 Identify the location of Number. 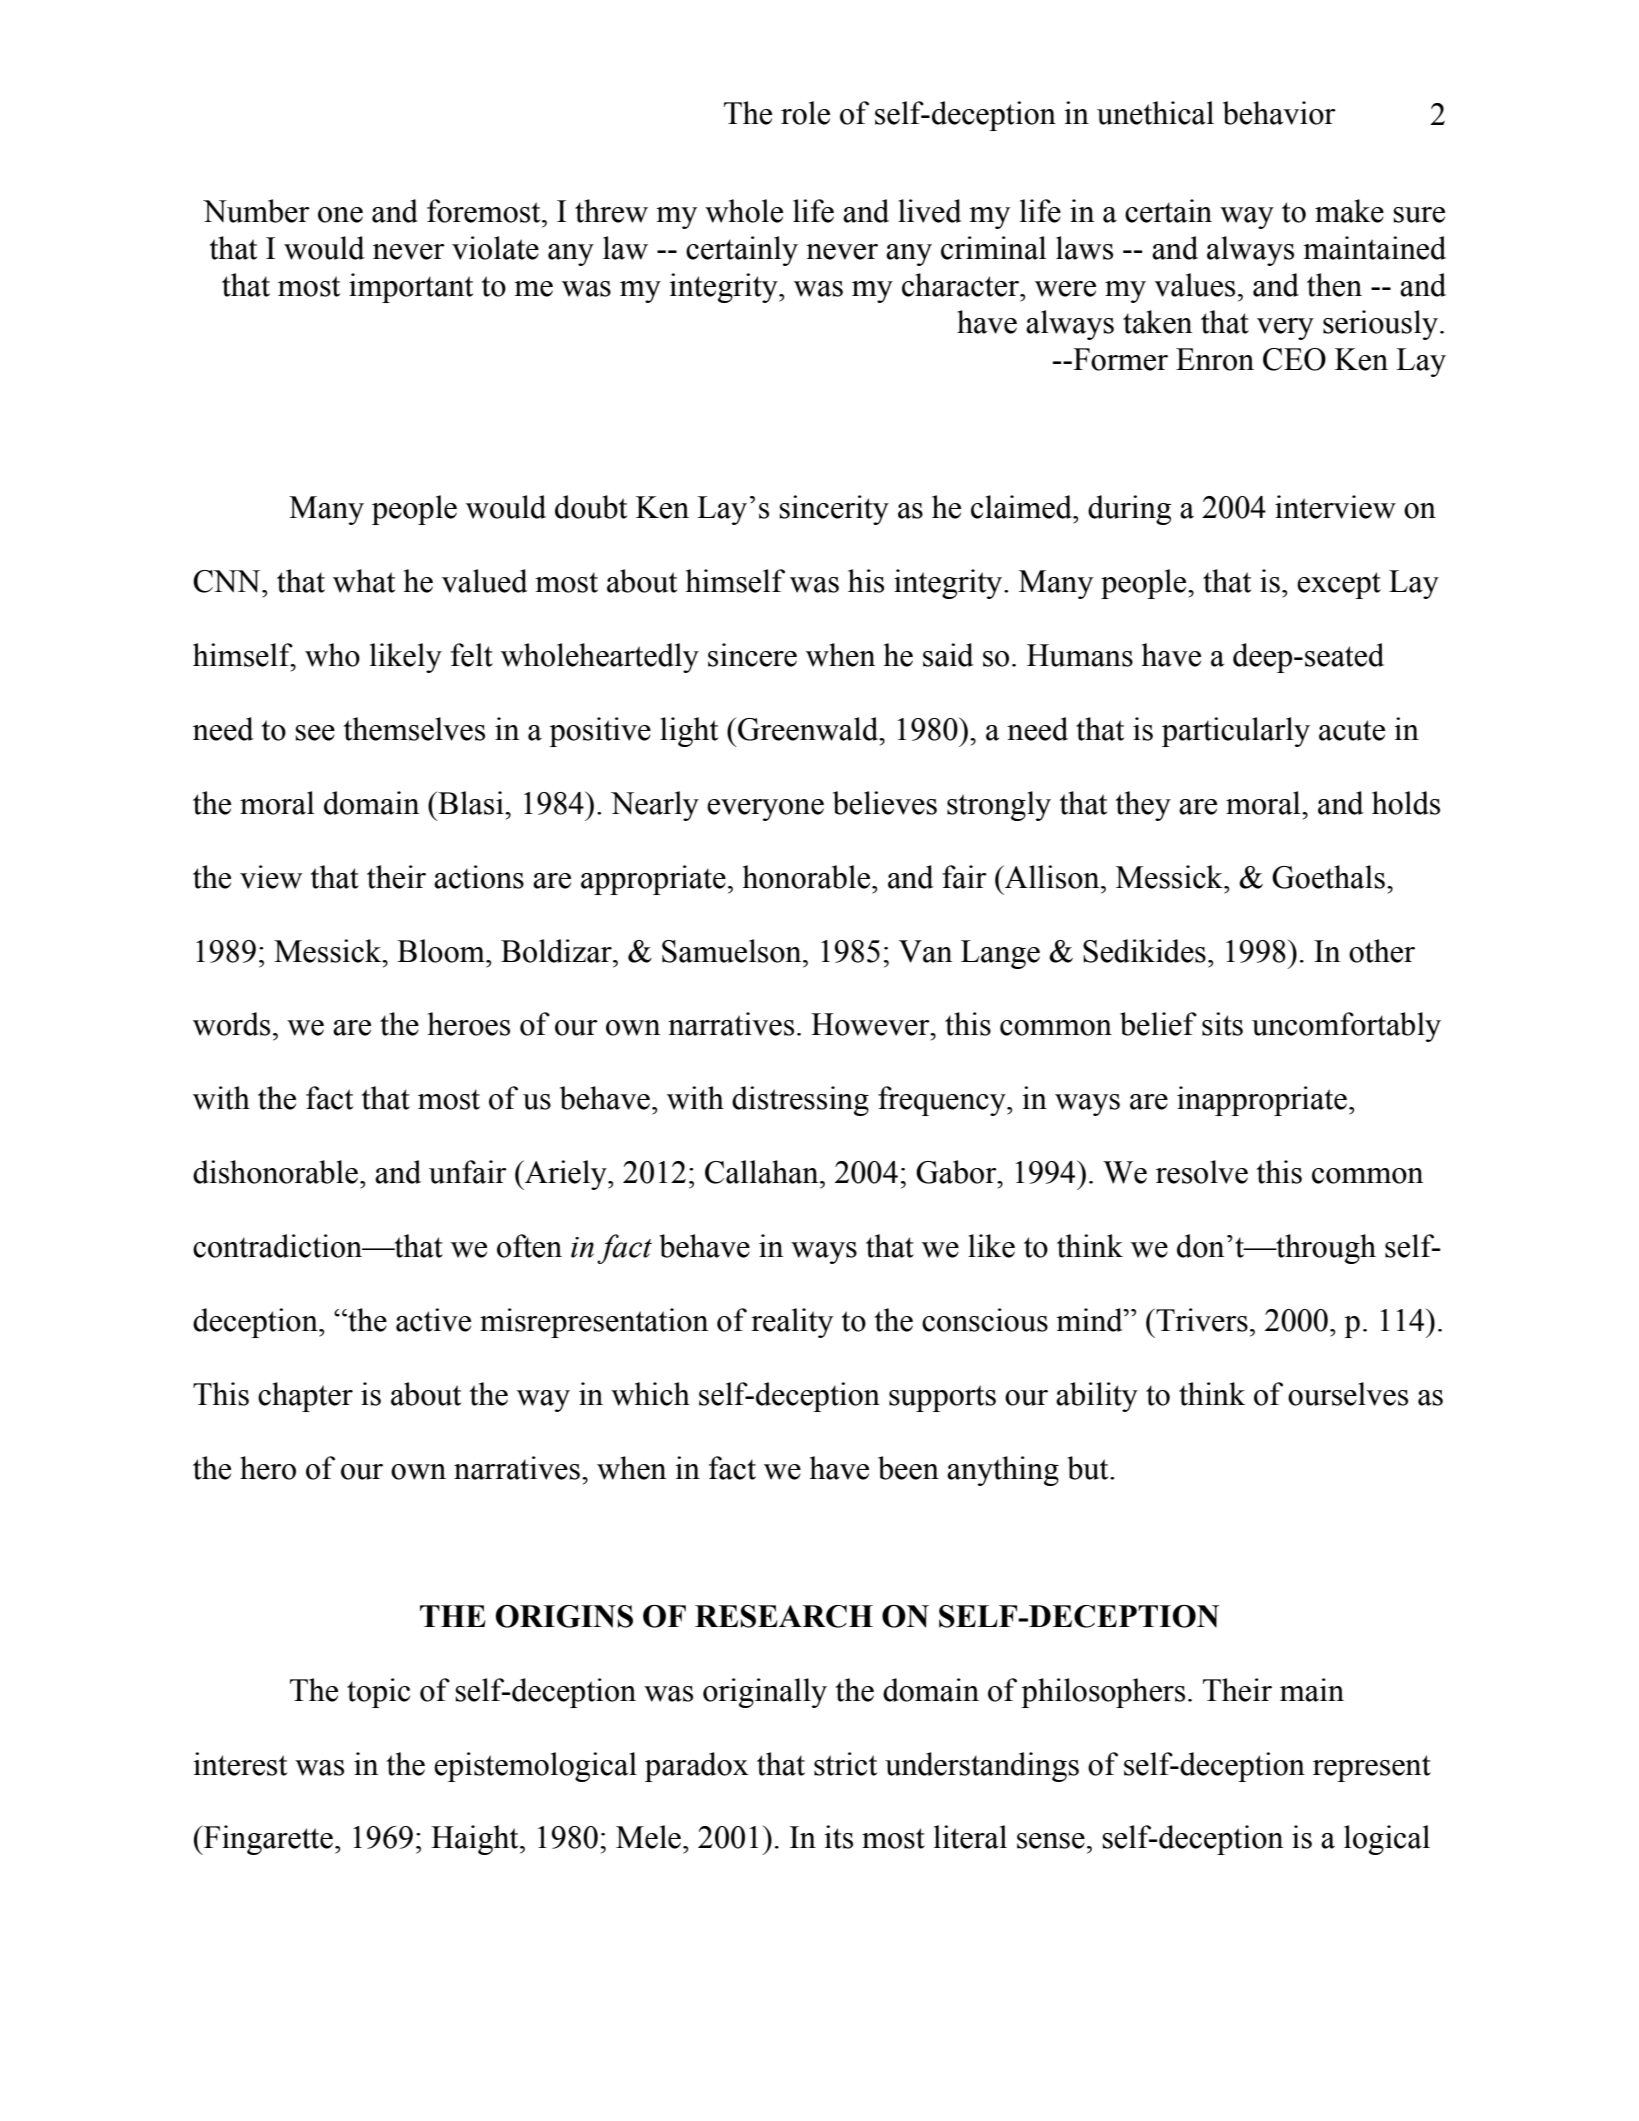
(256, 211).
